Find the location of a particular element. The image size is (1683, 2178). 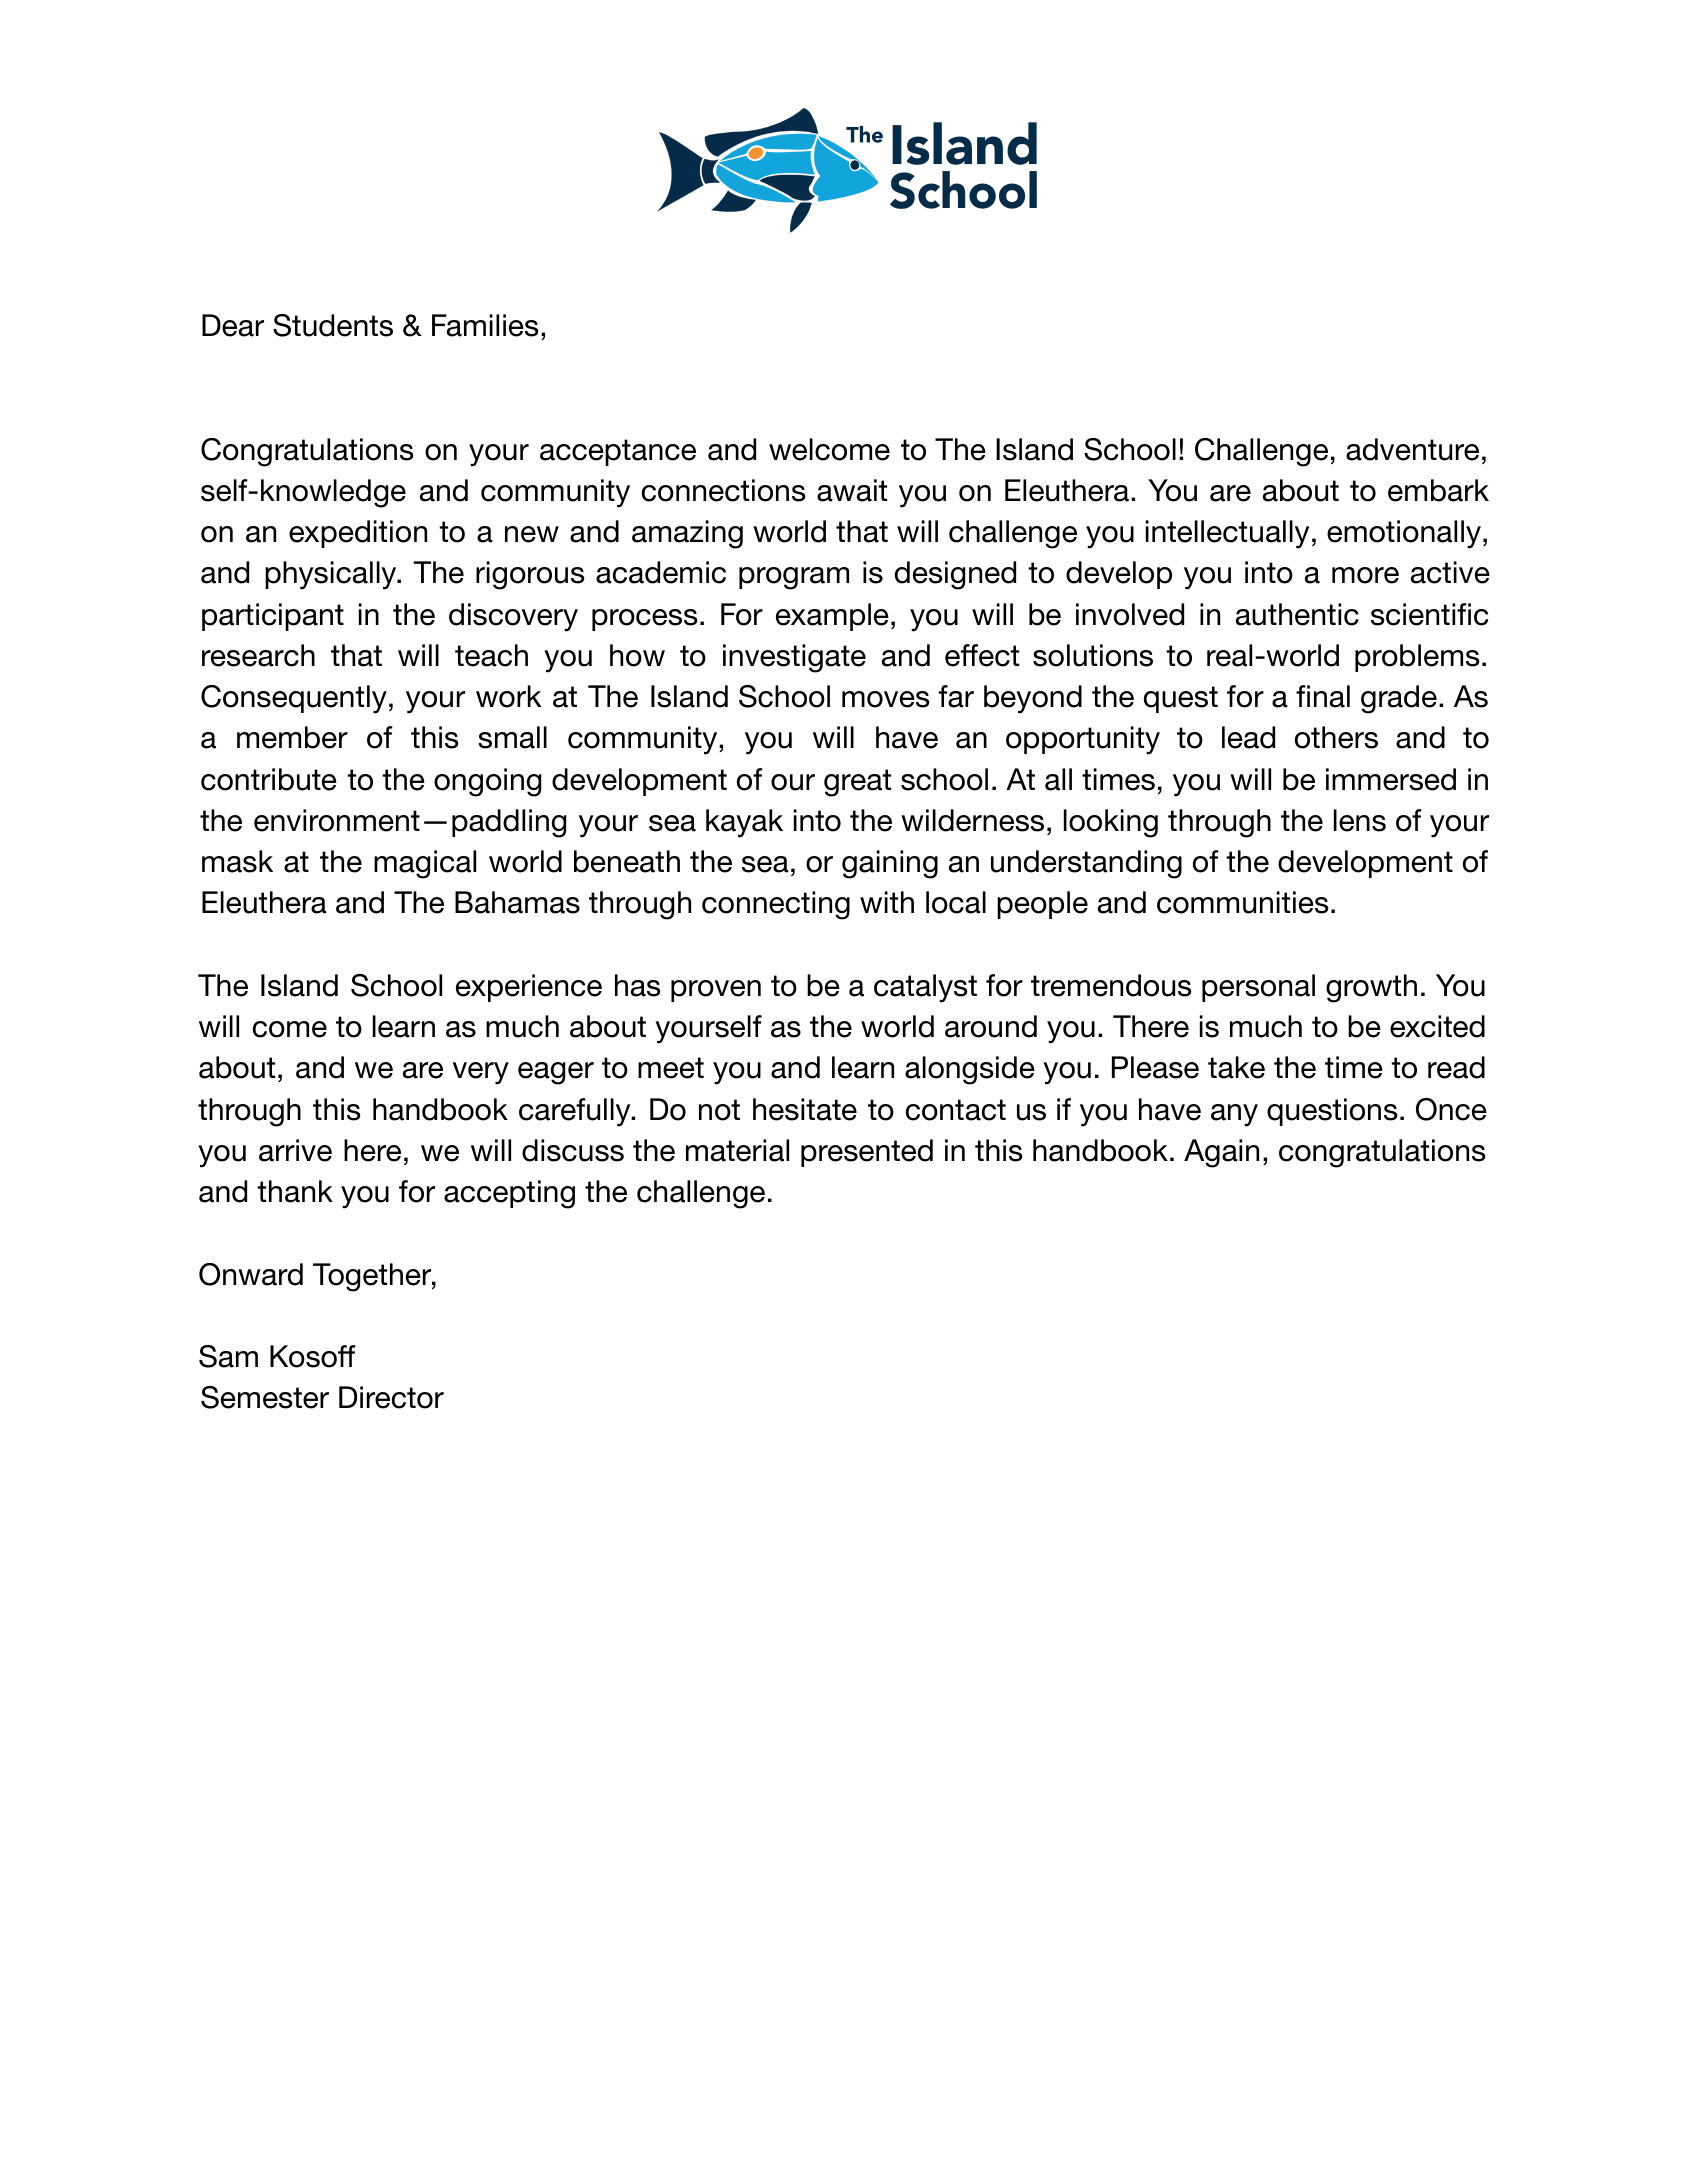

await is located at coordinates (852, 490).
